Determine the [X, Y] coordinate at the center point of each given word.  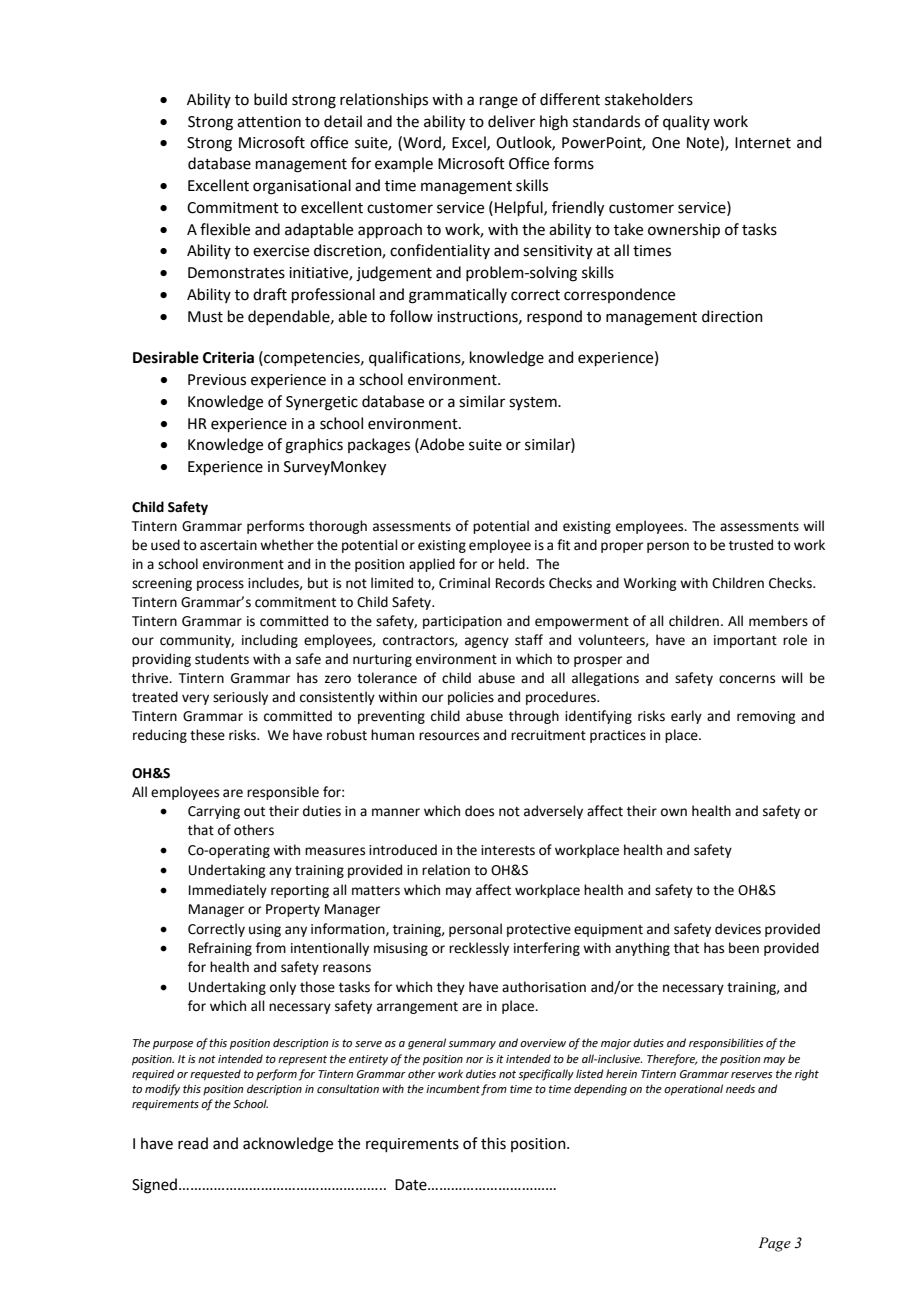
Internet [763, 143]
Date [412, 1185]
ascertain [228, 545]
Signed [154, 1186]
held [513, 564]
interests [508, 850]
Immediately [228, 891]
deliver [511, 121]
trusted [751, 545]
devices [738, 929]
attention [269, 122]
